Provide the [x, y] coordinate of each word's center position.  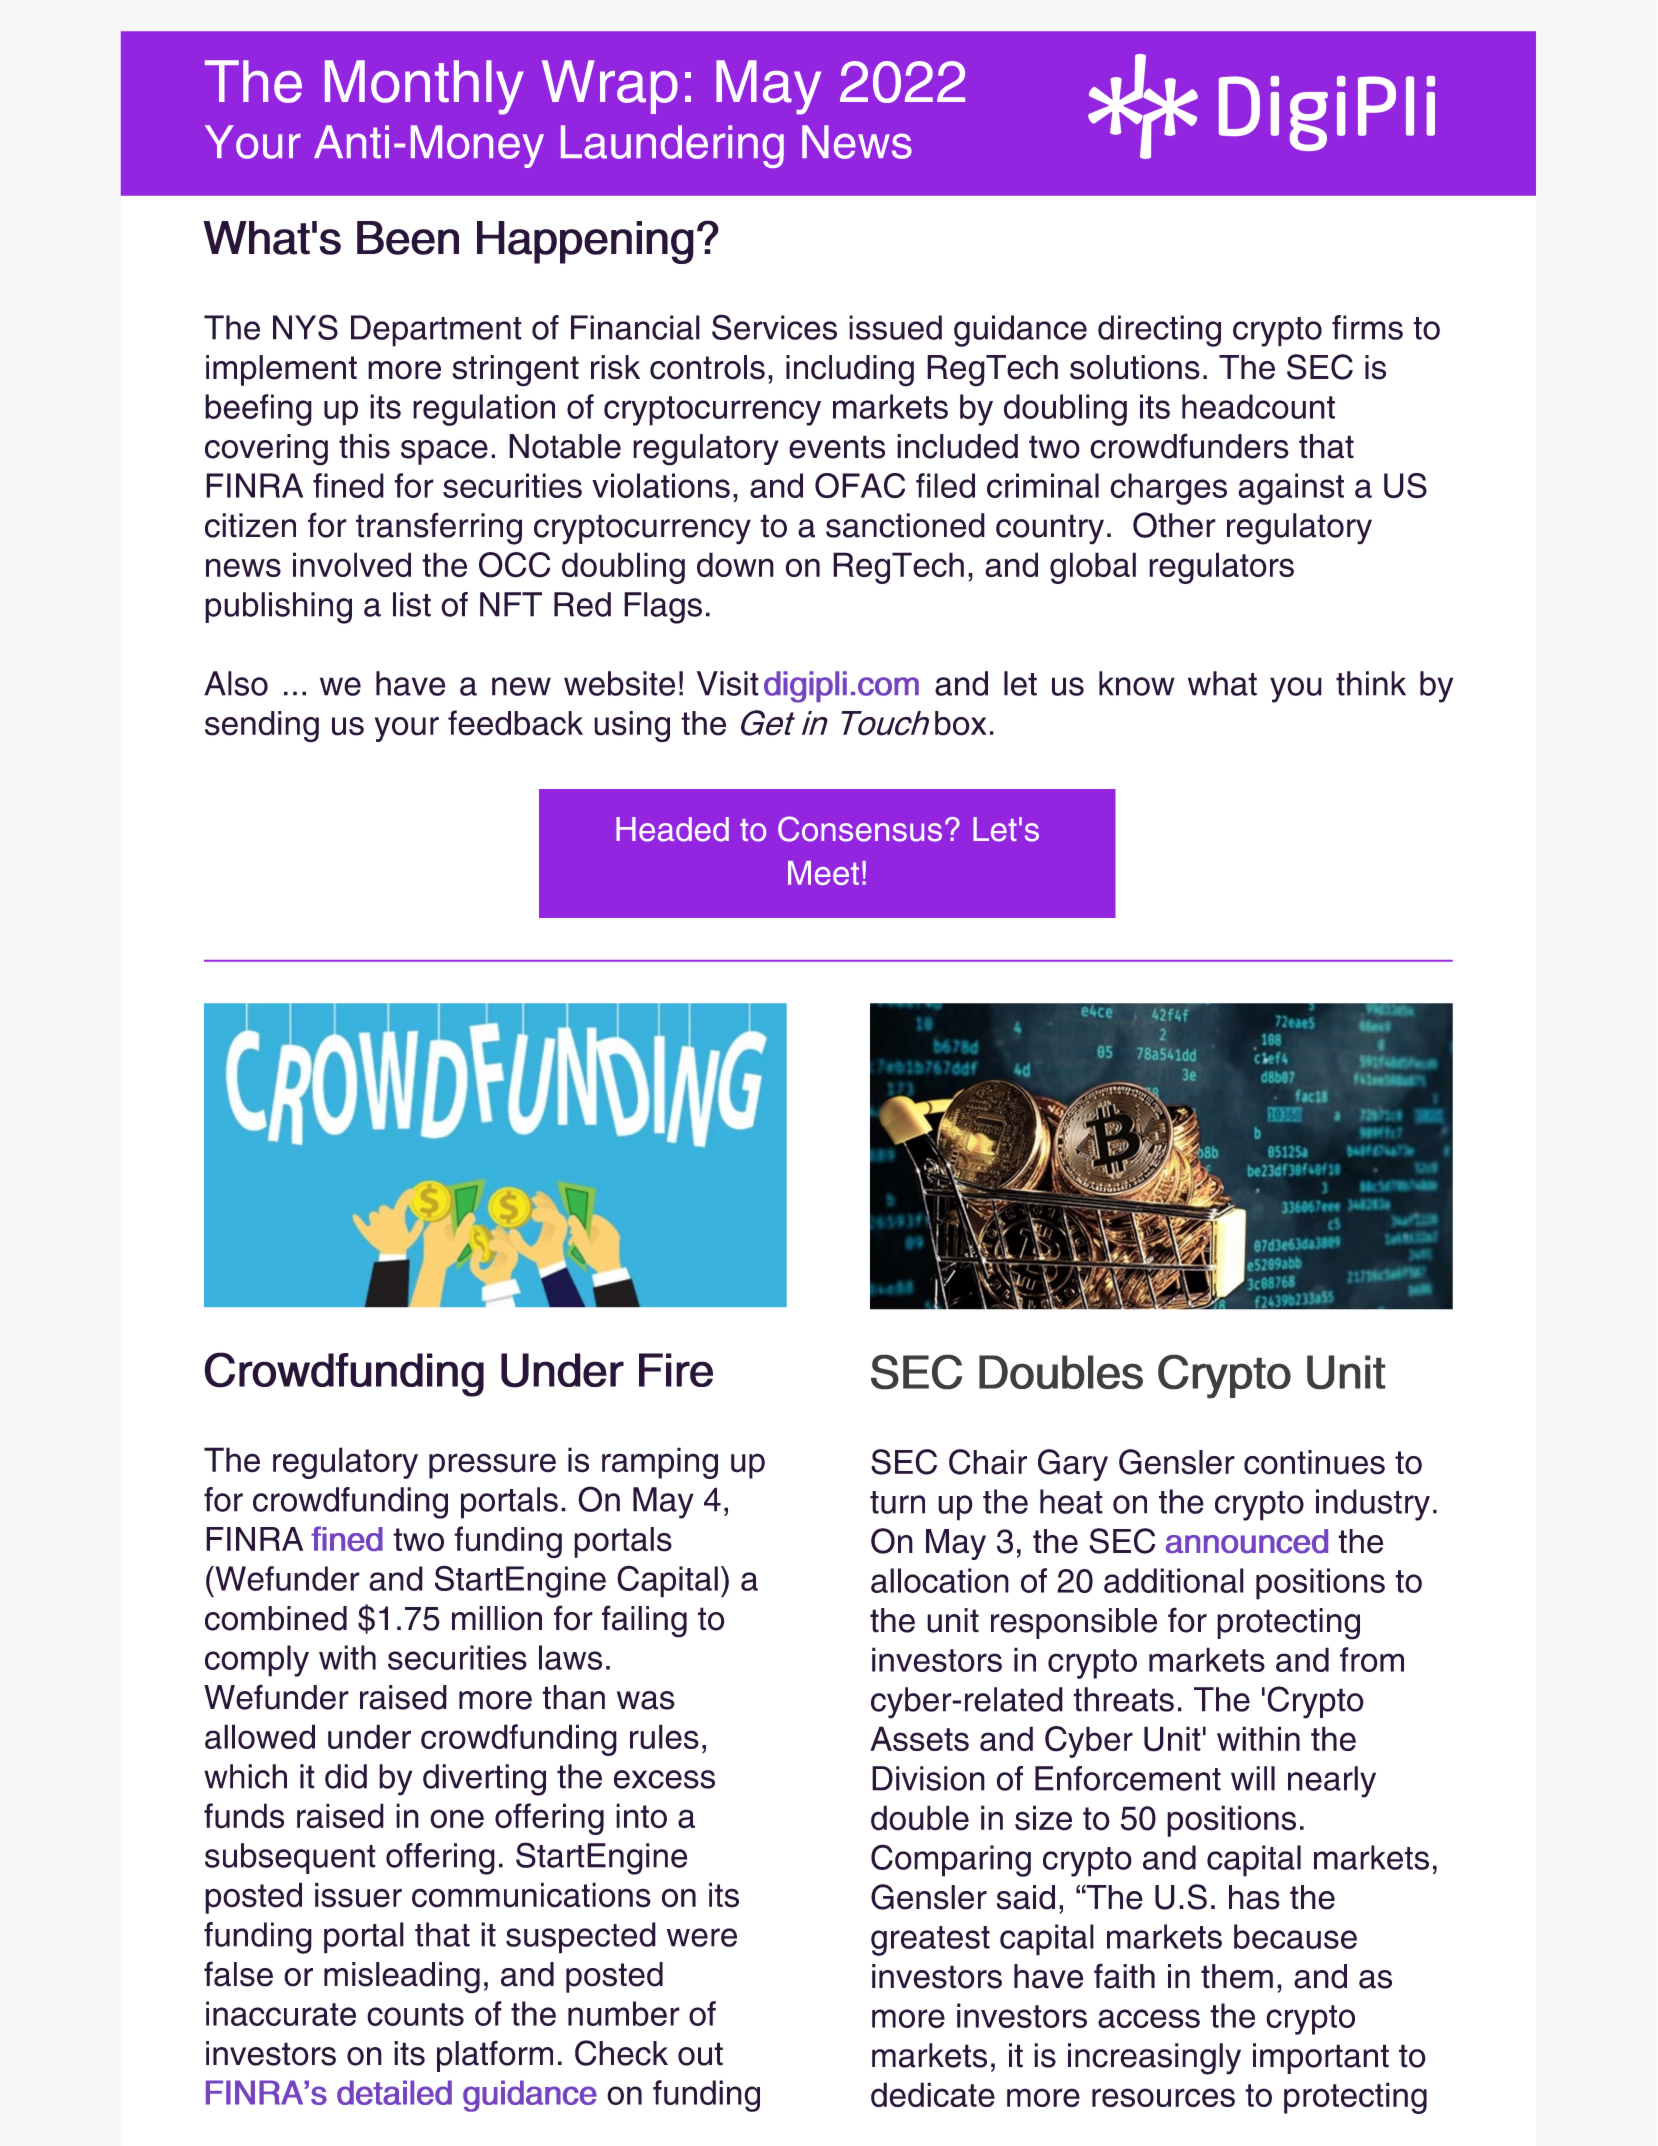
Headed [672, 829]
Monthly [424, 87]
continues [1314, 1462]
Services [774, 327]
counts [415, 2014]
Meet [823, 873]
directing [1159, 331]
